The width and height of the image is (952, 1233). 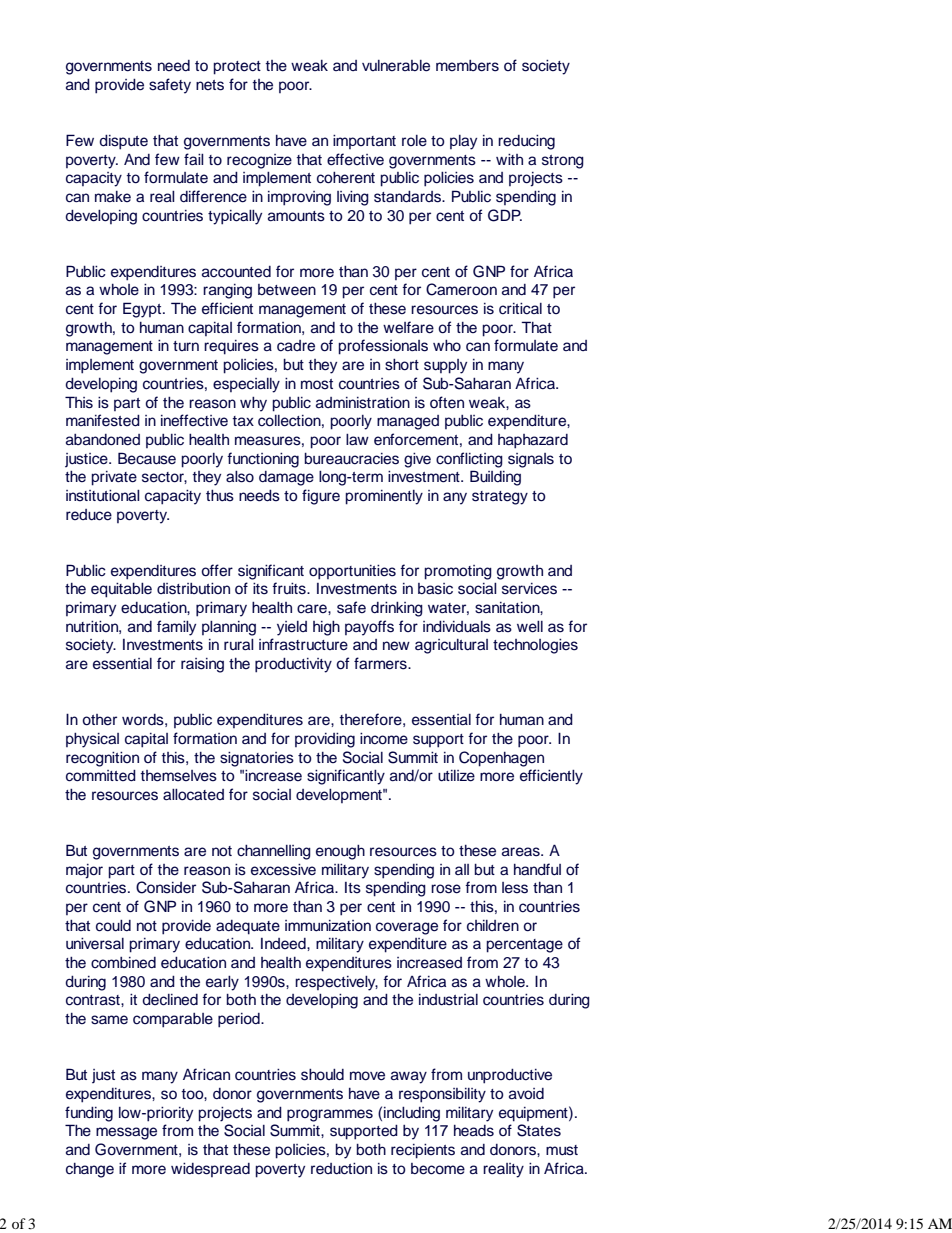 I want to click on message, so click(x=126, y=1133).
